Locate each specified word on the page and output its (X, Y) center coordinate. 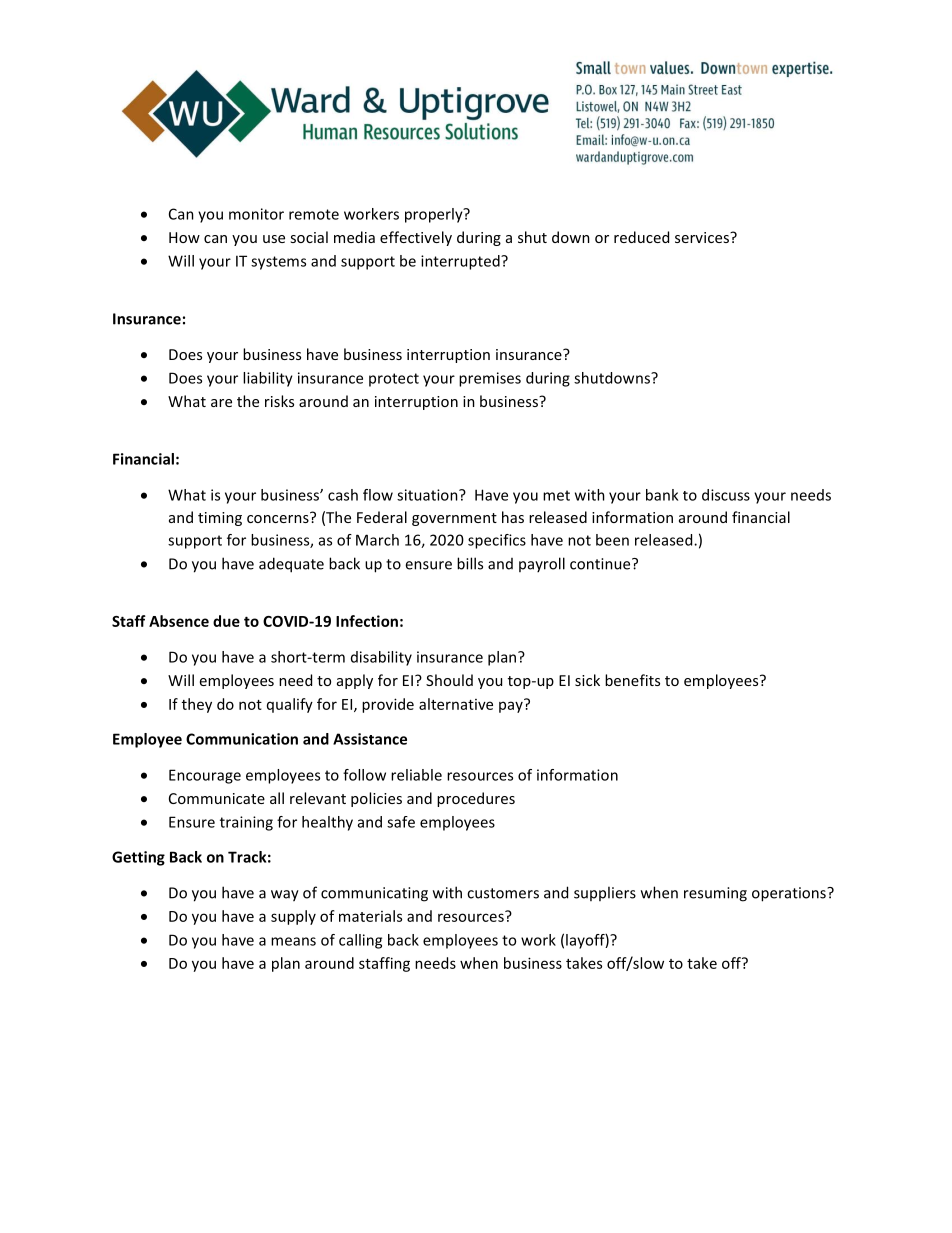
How (184, 237)
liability (268, 379)
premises (490, 379)
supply (293, 917)
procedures (476, 799)
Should (449, 680)
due (226, 621)
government (454, 519)
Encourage (205, 776)
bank (662, 495)
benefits (632, 680)
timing (220, 519)
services (703, 237)
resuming (715, 894)
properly (435, 215)
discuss (726, 495)
